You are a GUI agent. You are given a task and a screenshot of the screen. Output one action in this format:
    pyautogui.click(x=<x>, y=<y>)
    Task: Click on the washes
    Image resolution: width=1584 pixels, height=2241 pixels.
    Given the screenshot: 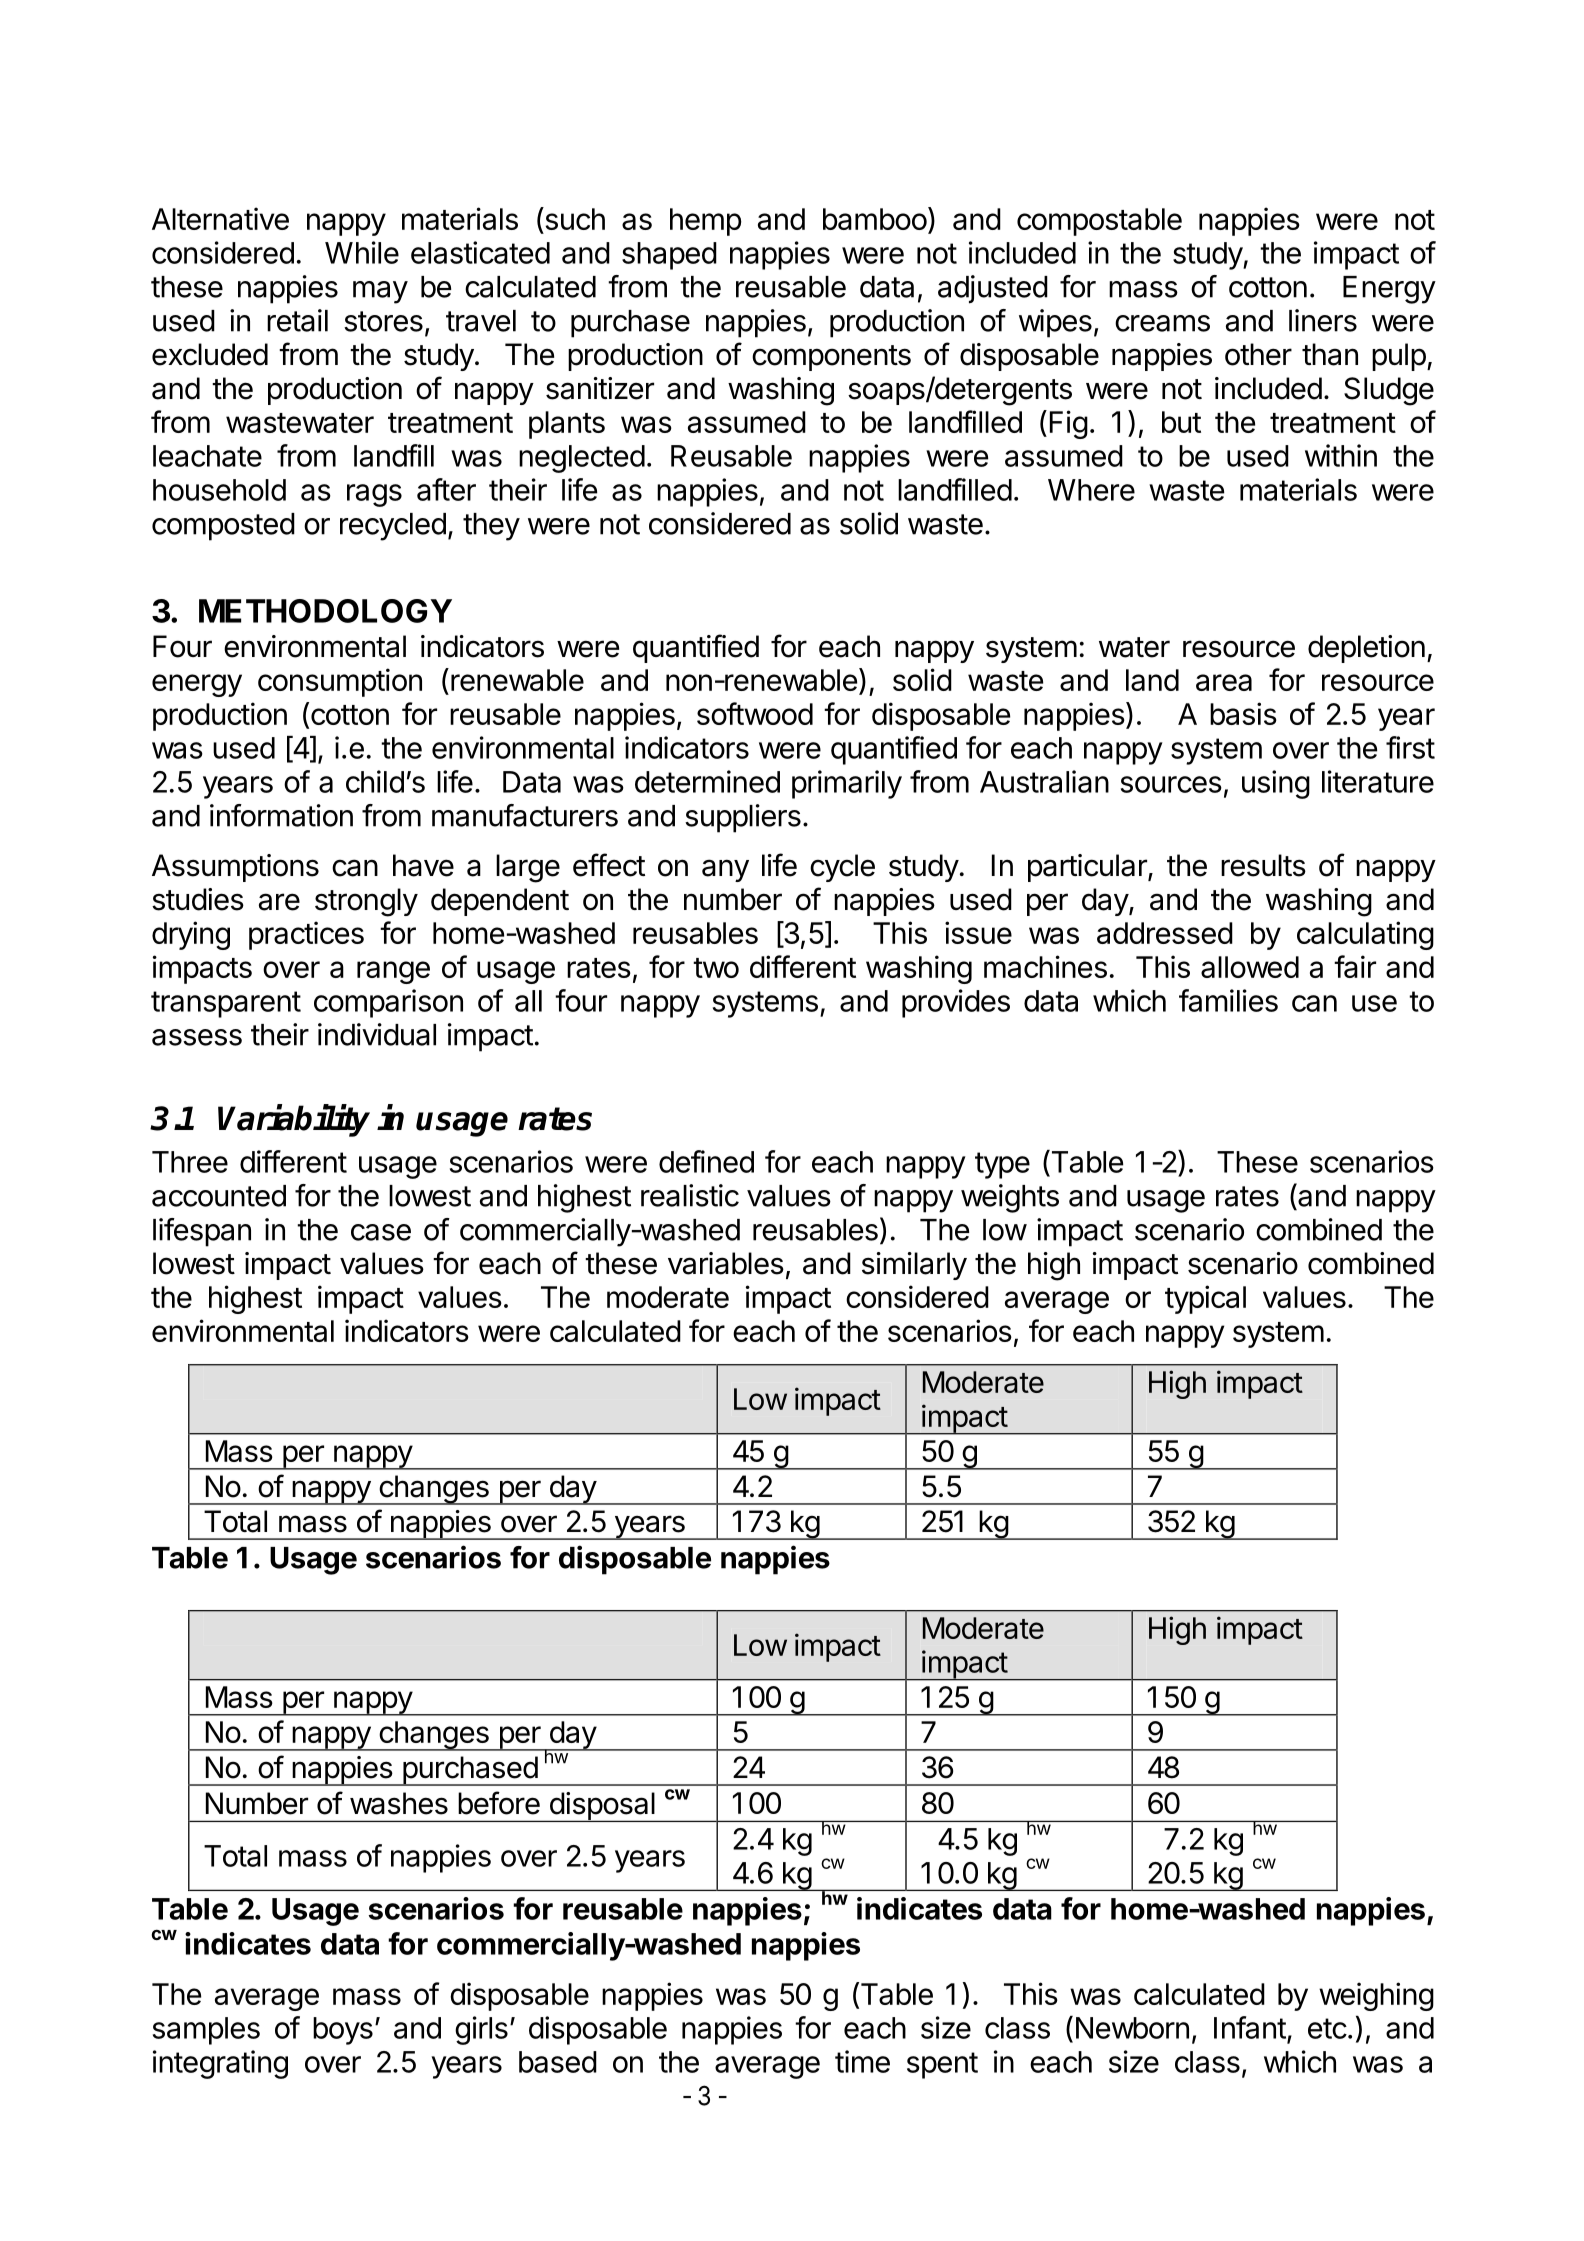 What is the action you would take?
    pyautogui.click(x=399, y=1803)
